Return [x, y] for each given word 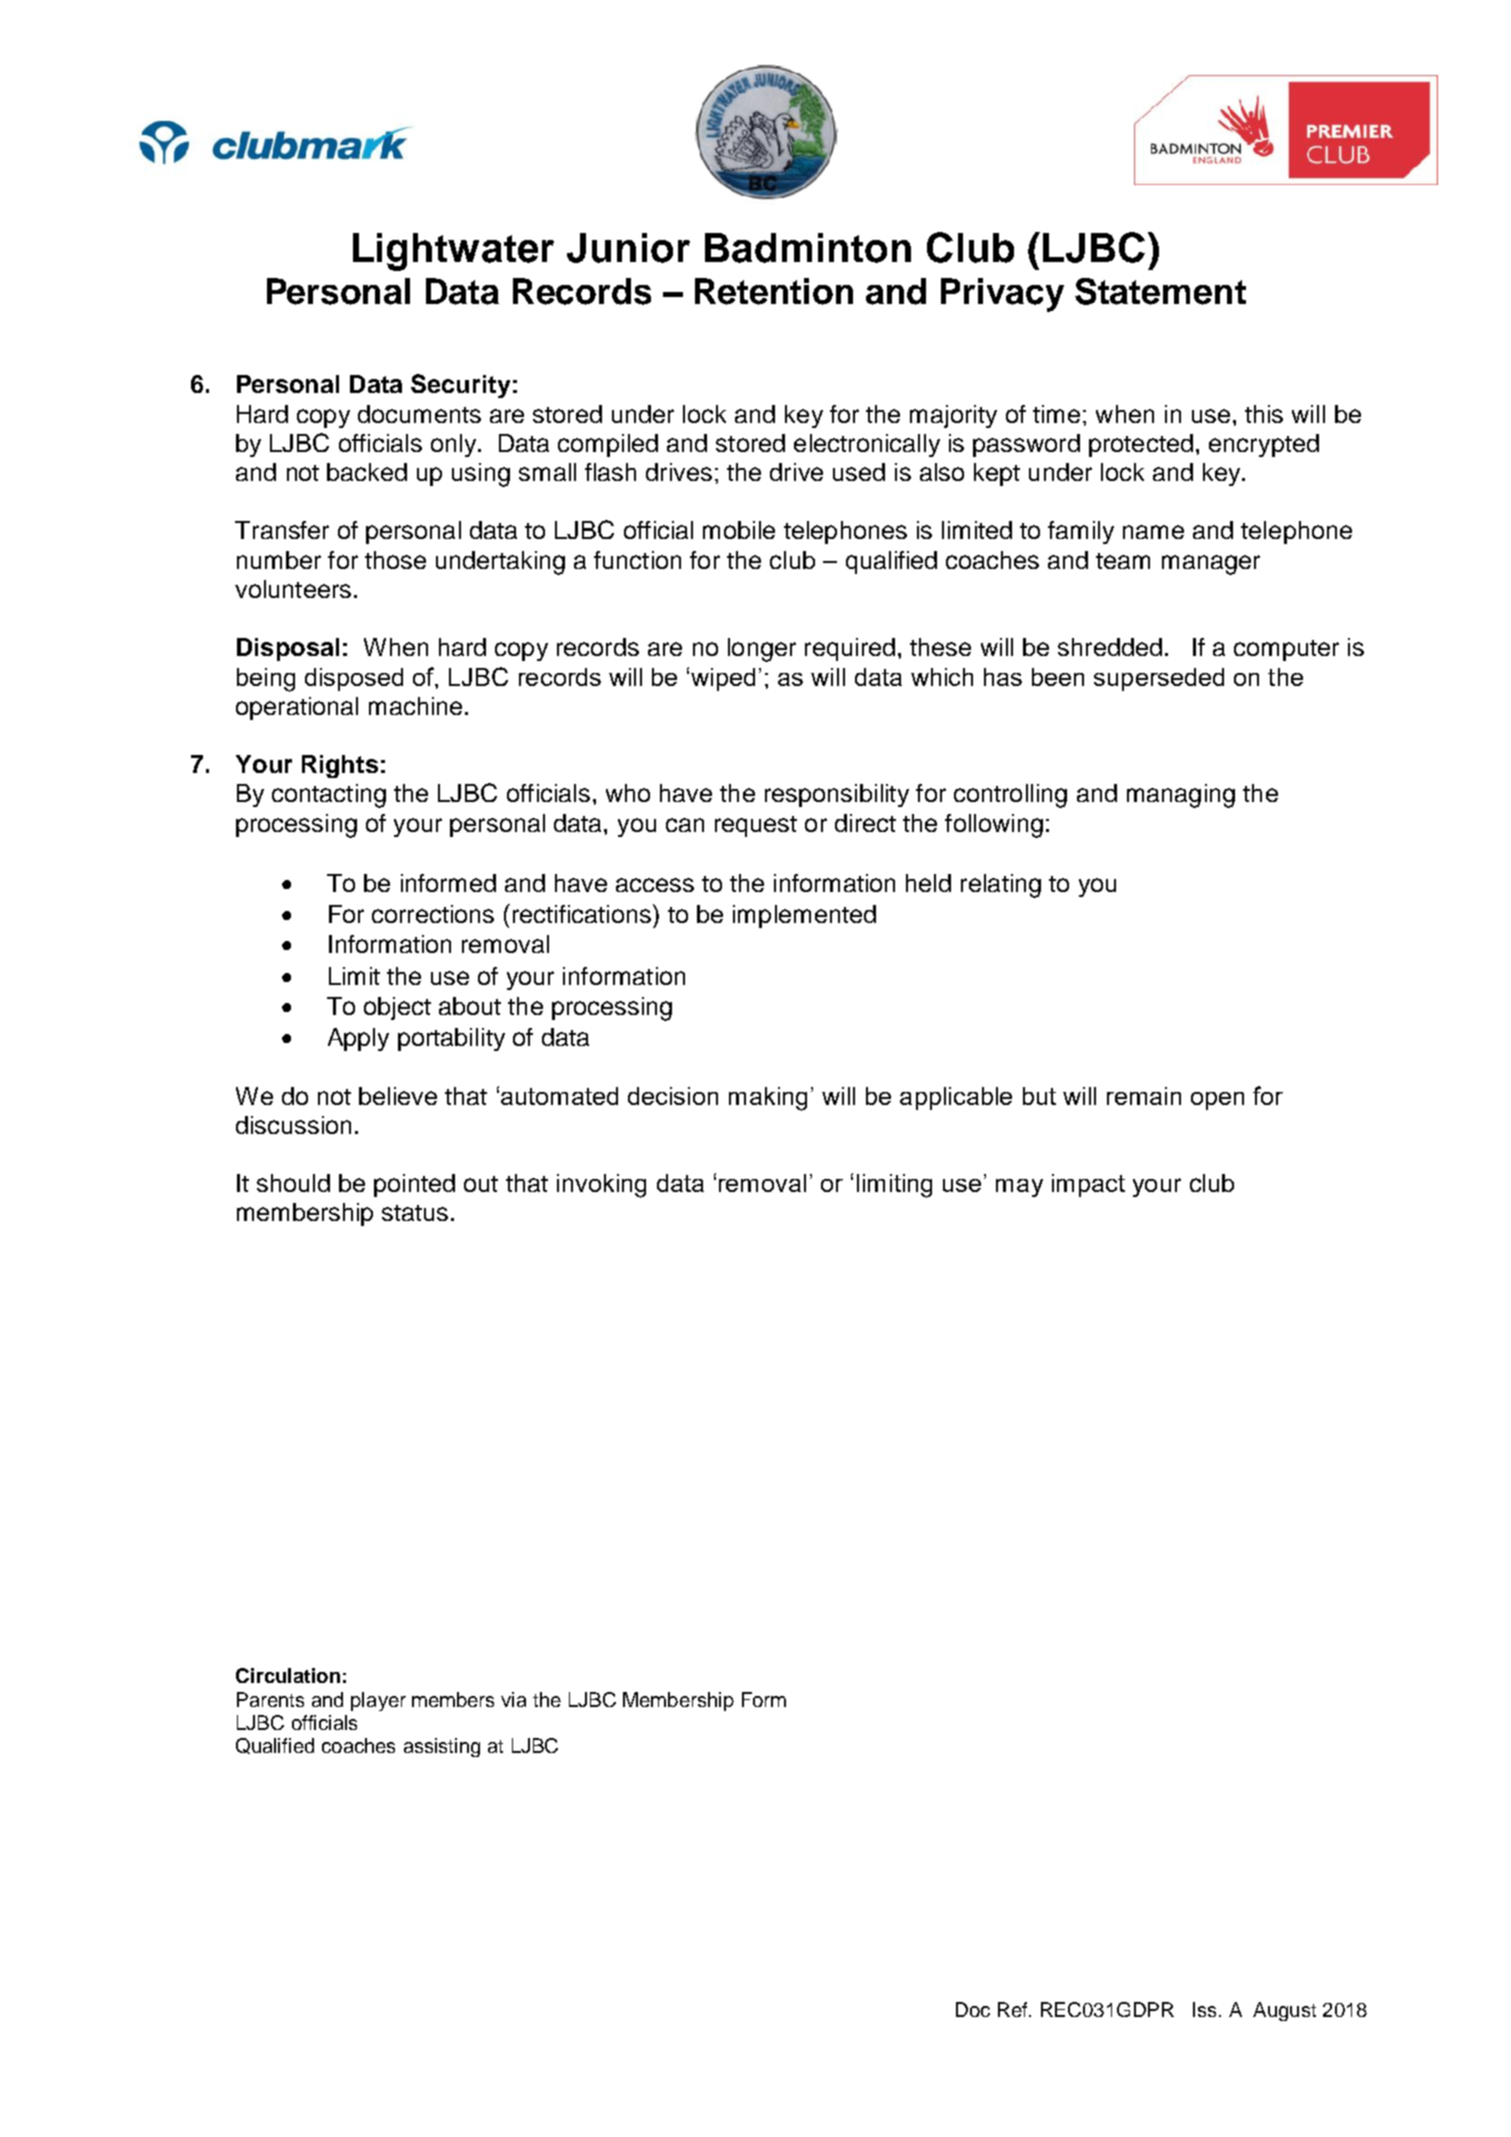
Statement [1160, 291]
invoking [601, 1186]
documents [419, 414]
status [415, 1213]
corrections [433, 914]
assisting [442, 1747]
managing [1181, 796]
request [756, 826]
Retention [774, 291]
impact [1088, 1185]
